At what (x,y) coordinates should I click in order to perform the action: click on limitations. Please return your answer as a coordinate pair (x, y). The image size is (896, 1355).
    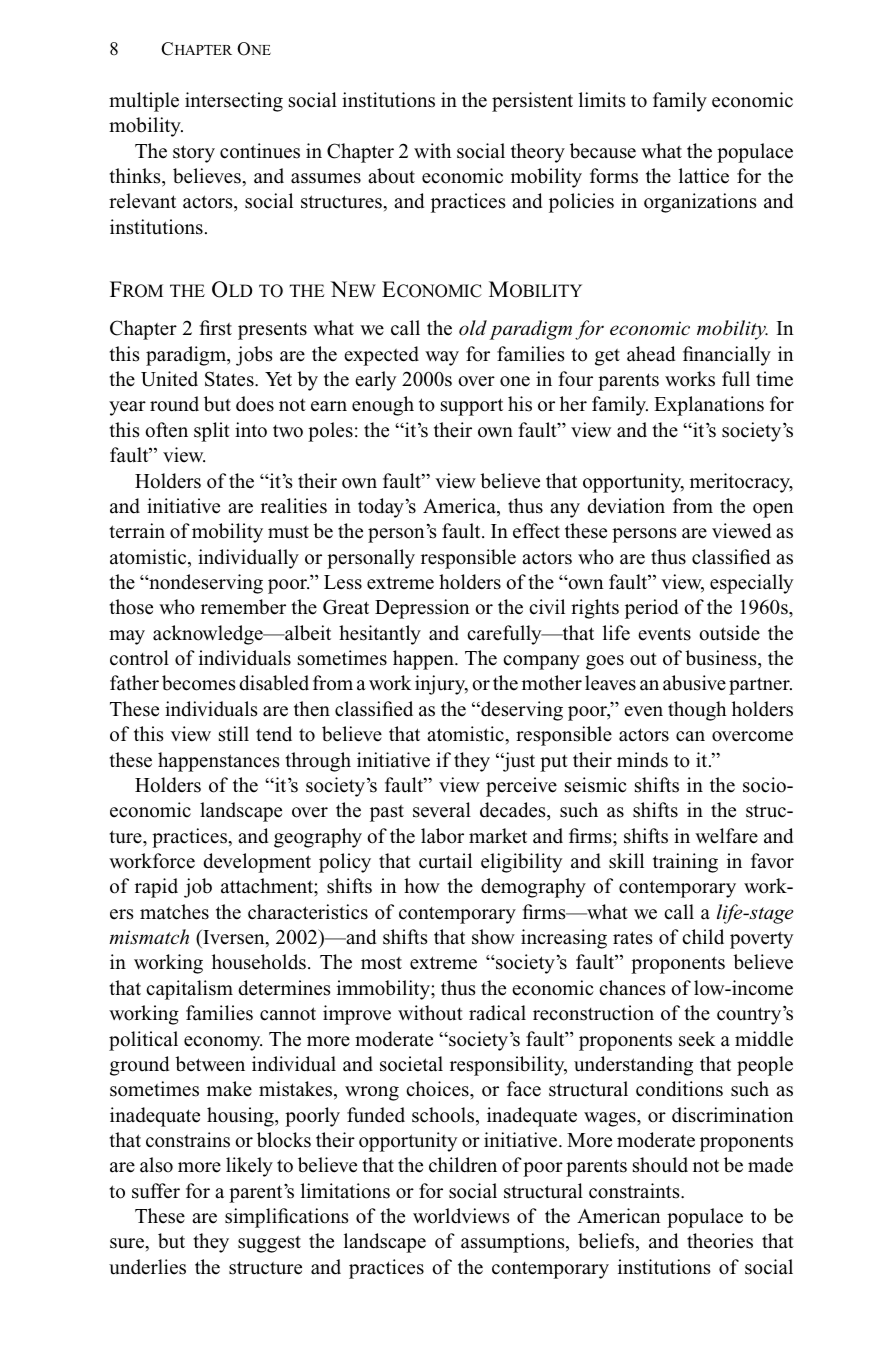
    Looking at the image, I should click on (345, 1191).
